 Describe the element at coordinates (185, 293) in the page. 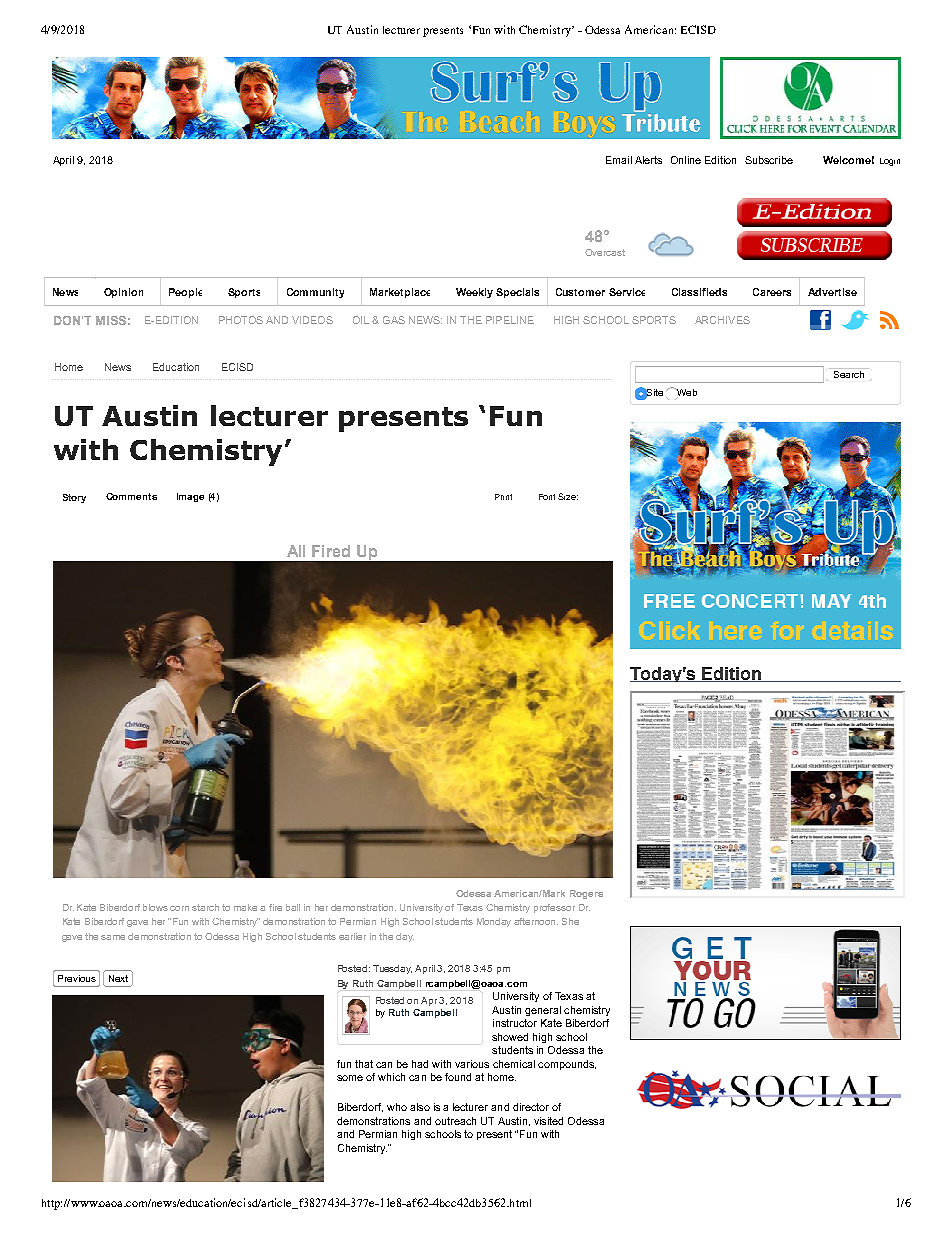

I see `People` at that location.
